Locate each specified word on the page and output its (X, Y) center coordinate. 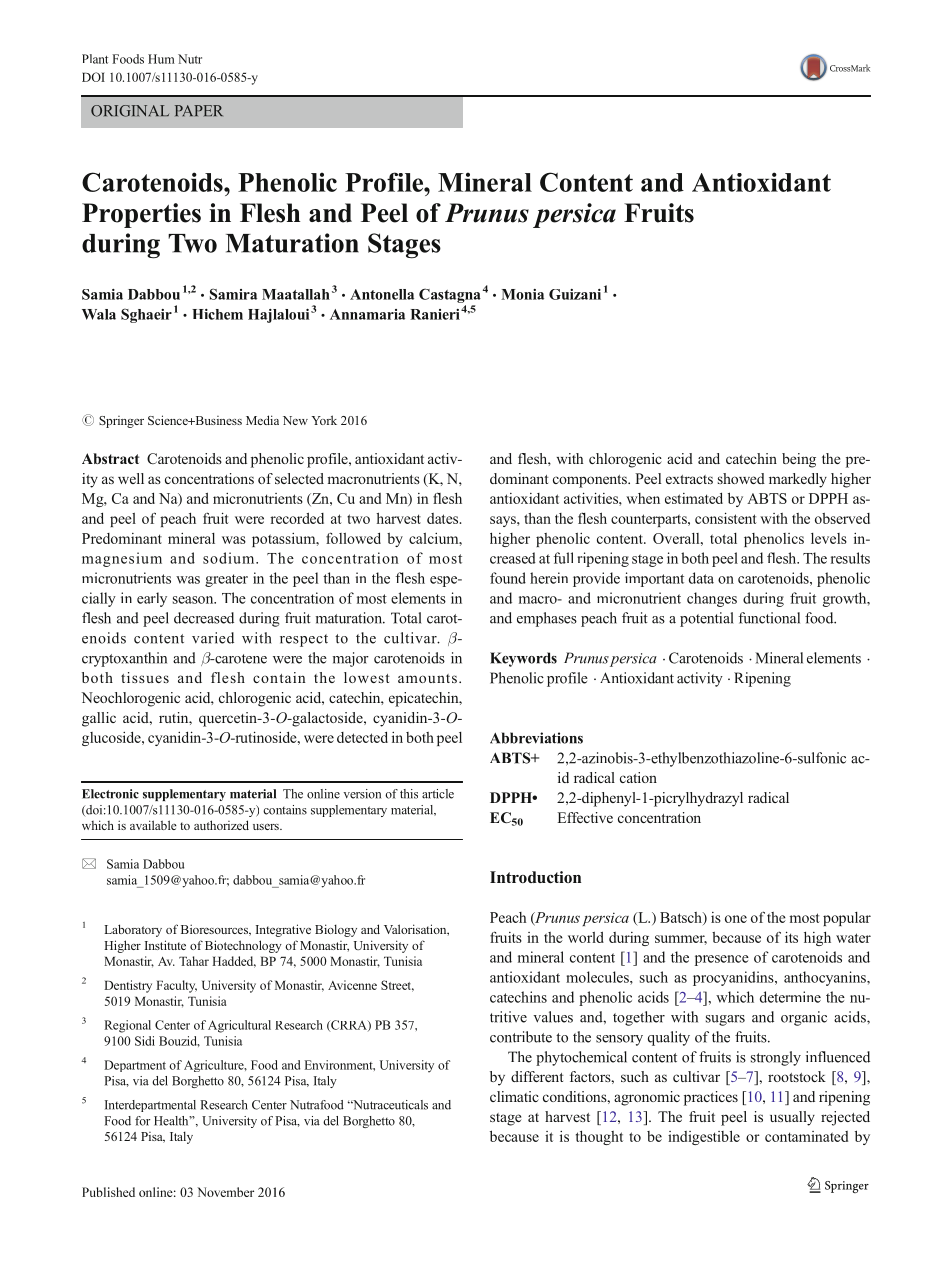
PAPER (199, 110)
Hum (161, 59)
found (508, 578)
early (152, 599)
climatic (514, 1096)
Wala (99, 314)
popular (847, 919)
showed (741, 478)
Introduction (535, 877)
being (799, 460)
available (153, 825)
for (142, 1121)
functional (769, 618)
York (324, 420)
